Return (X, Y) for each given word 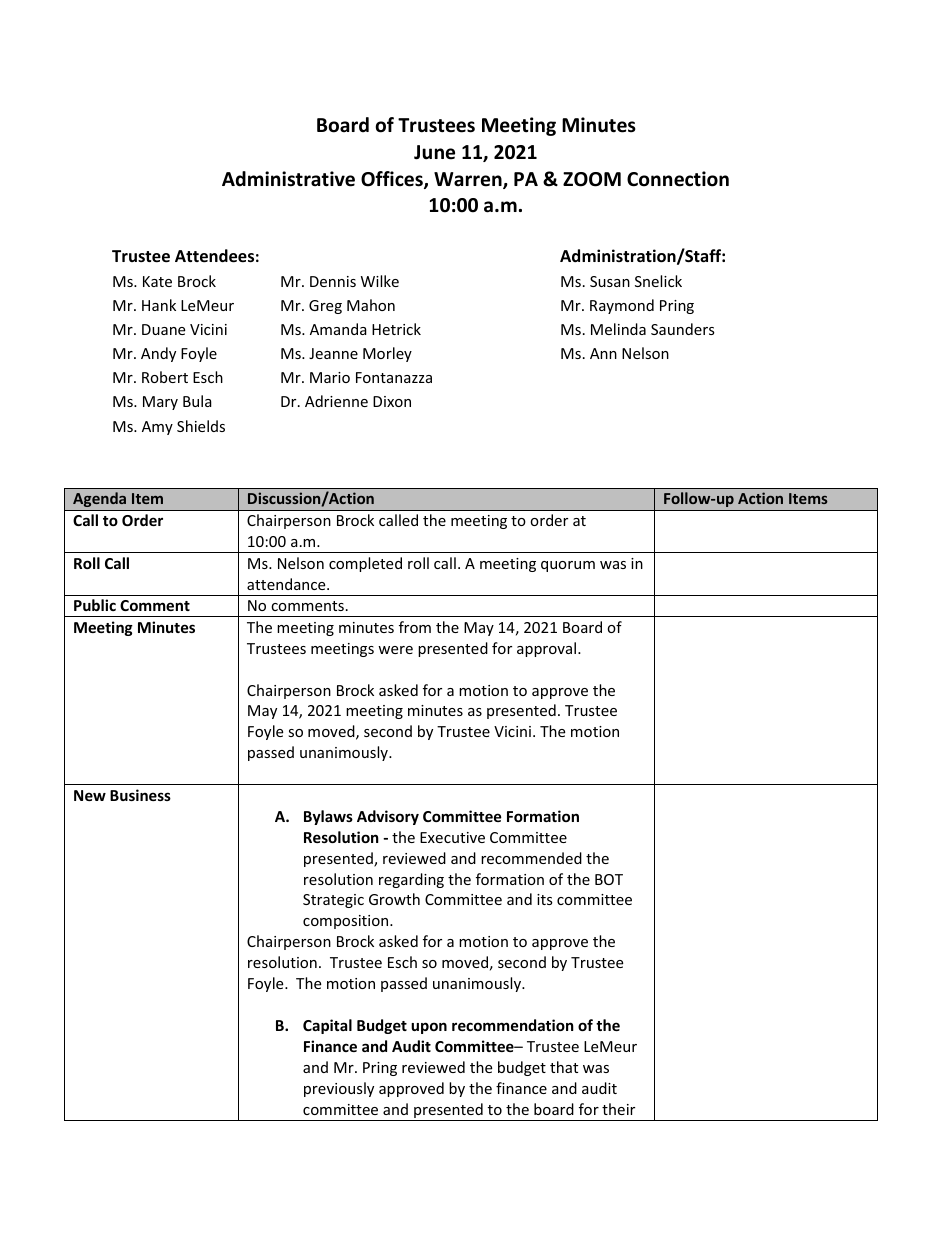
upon (429, 1028)
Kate (157, 281)
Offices (393, 180)
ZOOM (592, 179)
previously (339, 1089)
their (618, 1109)
